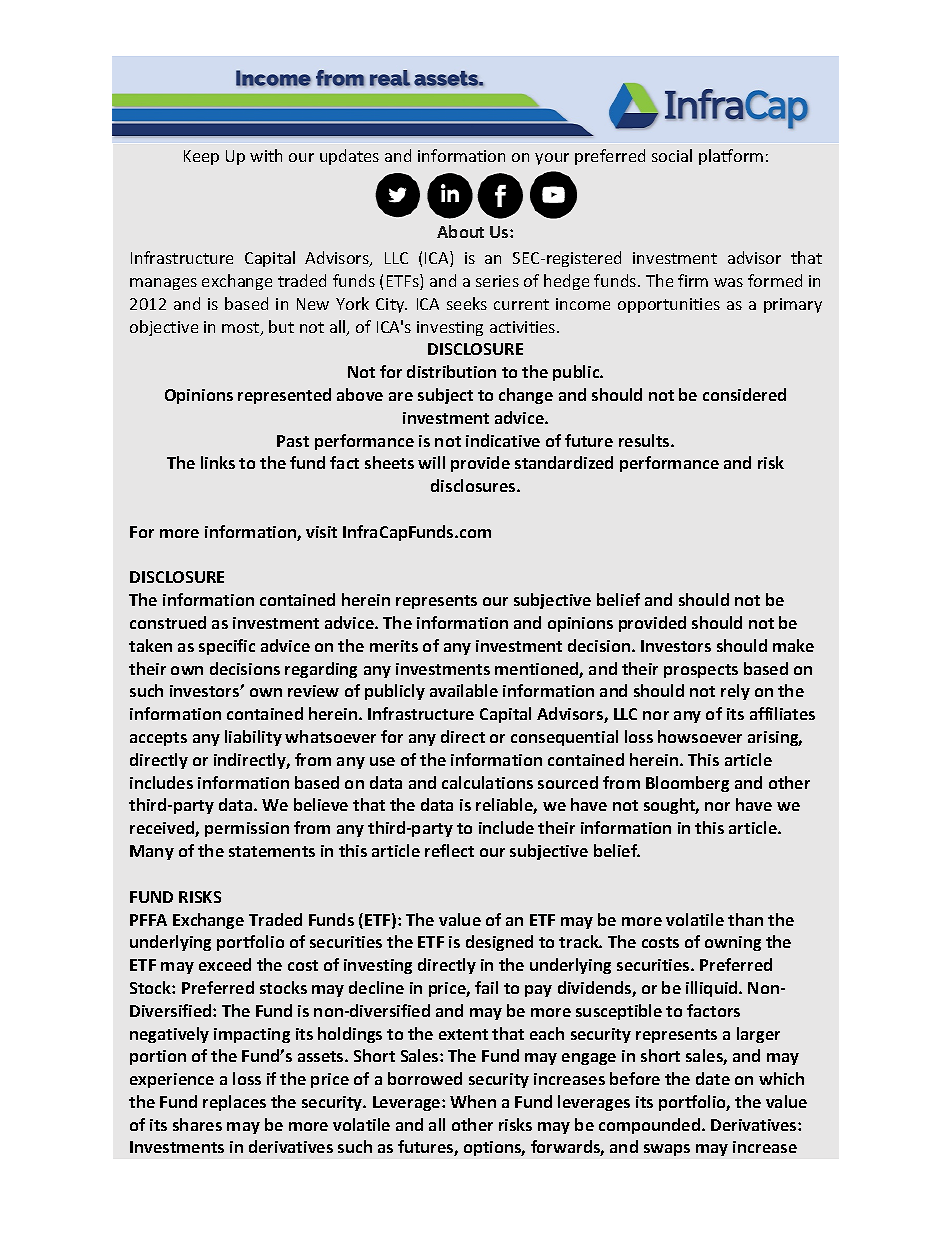 Image resolution: width=952 pixels, height=1233 pixels. Describe the element at coordinates (431, 462) in the screenshot. I see `will` at that location.
